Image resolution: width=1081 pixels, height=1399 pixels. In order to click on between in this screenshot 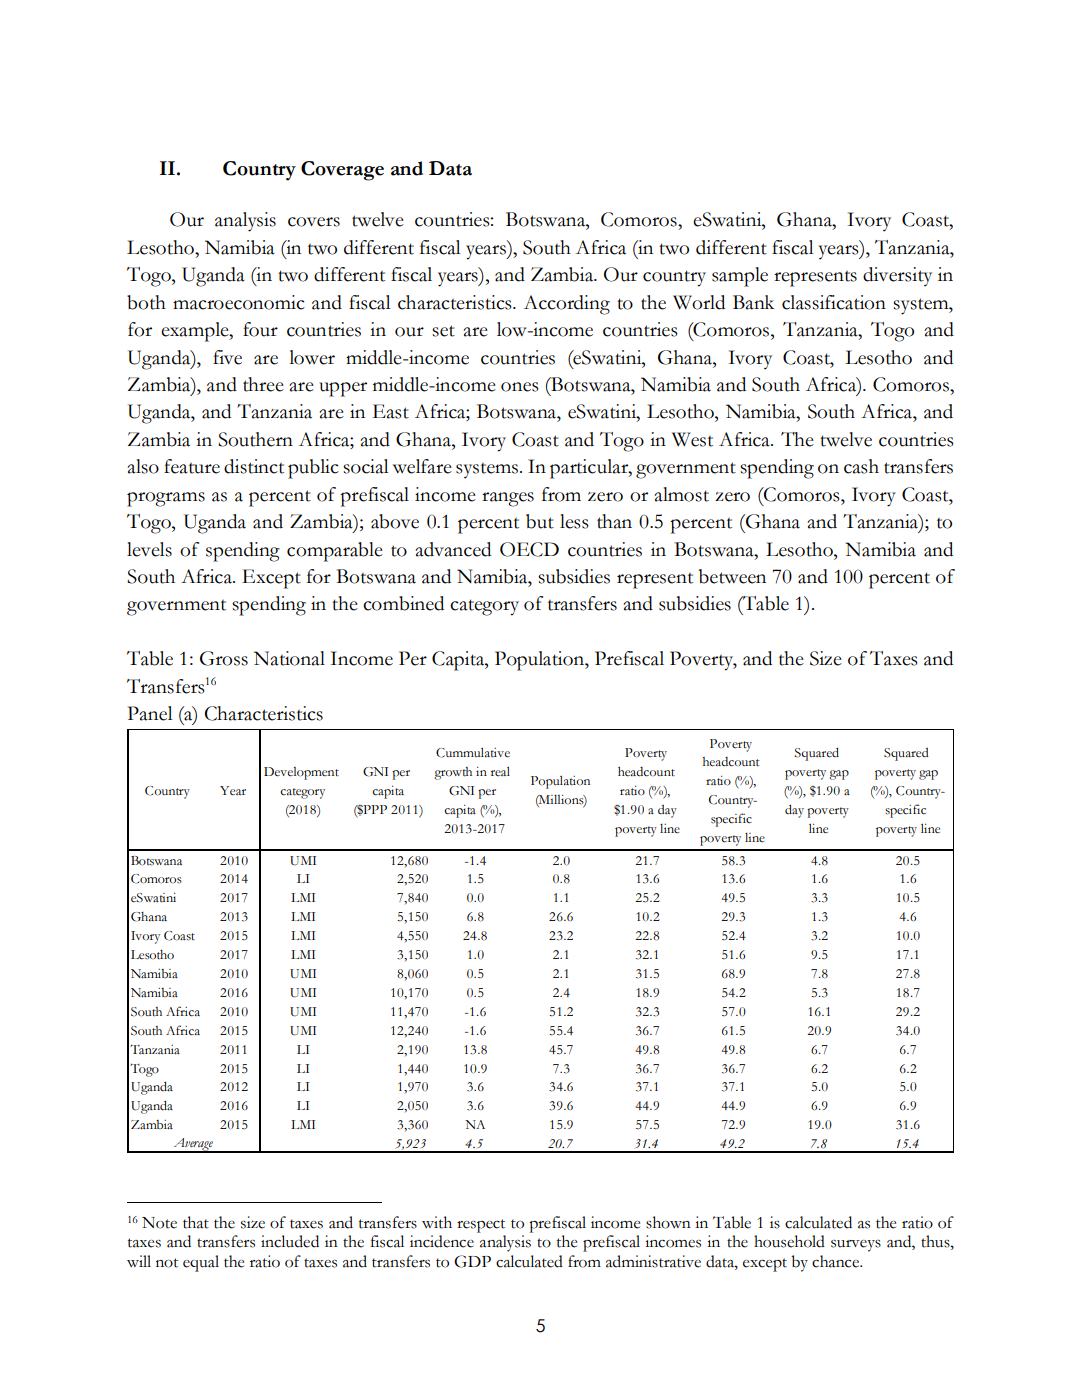, I will do `click(732, 576)`.
